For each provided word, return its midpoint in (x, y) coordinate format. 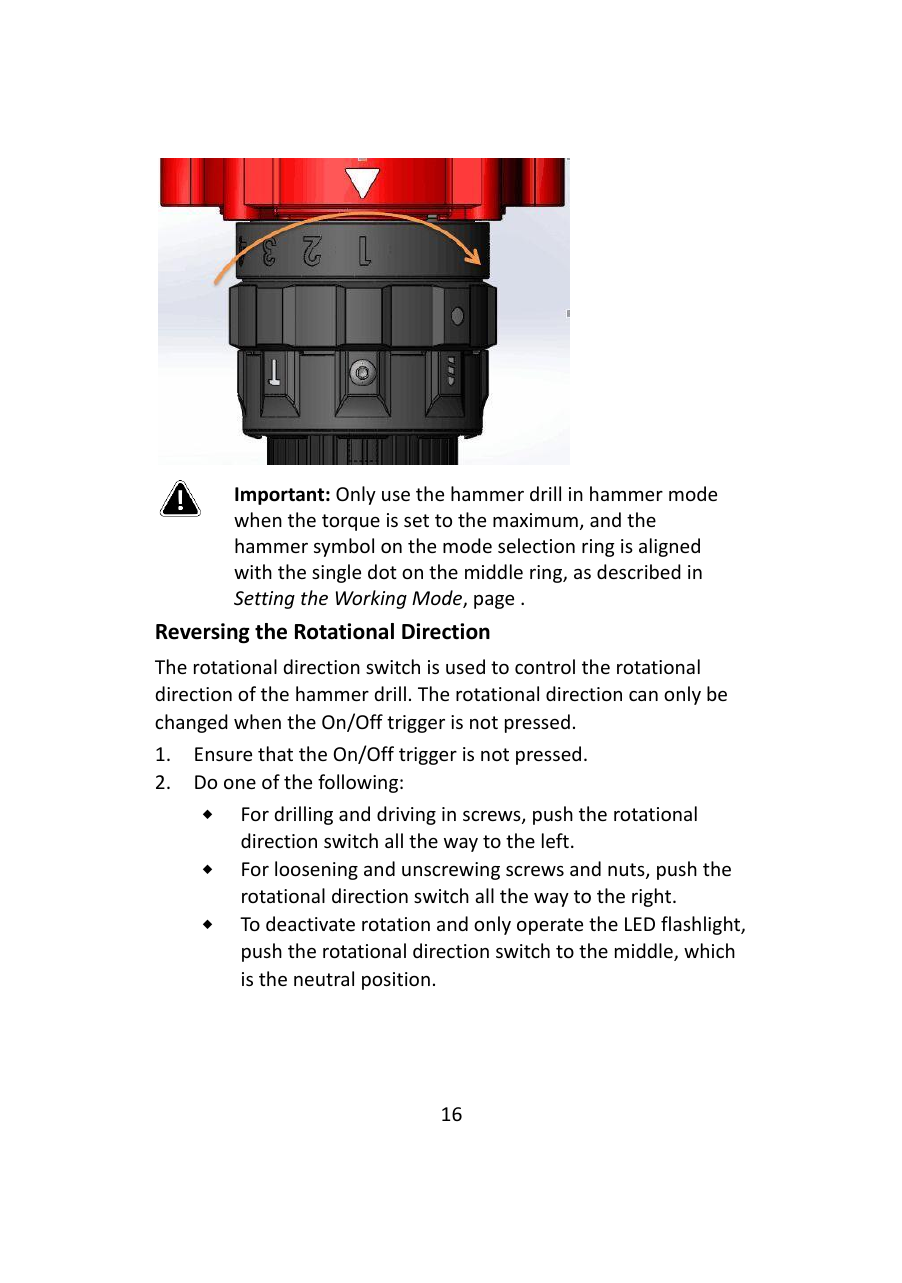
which (709, 950)
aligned (669, 547)
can (643, 696)
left (555, 840)
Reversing (203, 633)
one (240, 784)
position (396, 981)
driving (406, 815)
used (465, 666)
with (253, 571)
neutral (324, 978)
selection (536, 545)
